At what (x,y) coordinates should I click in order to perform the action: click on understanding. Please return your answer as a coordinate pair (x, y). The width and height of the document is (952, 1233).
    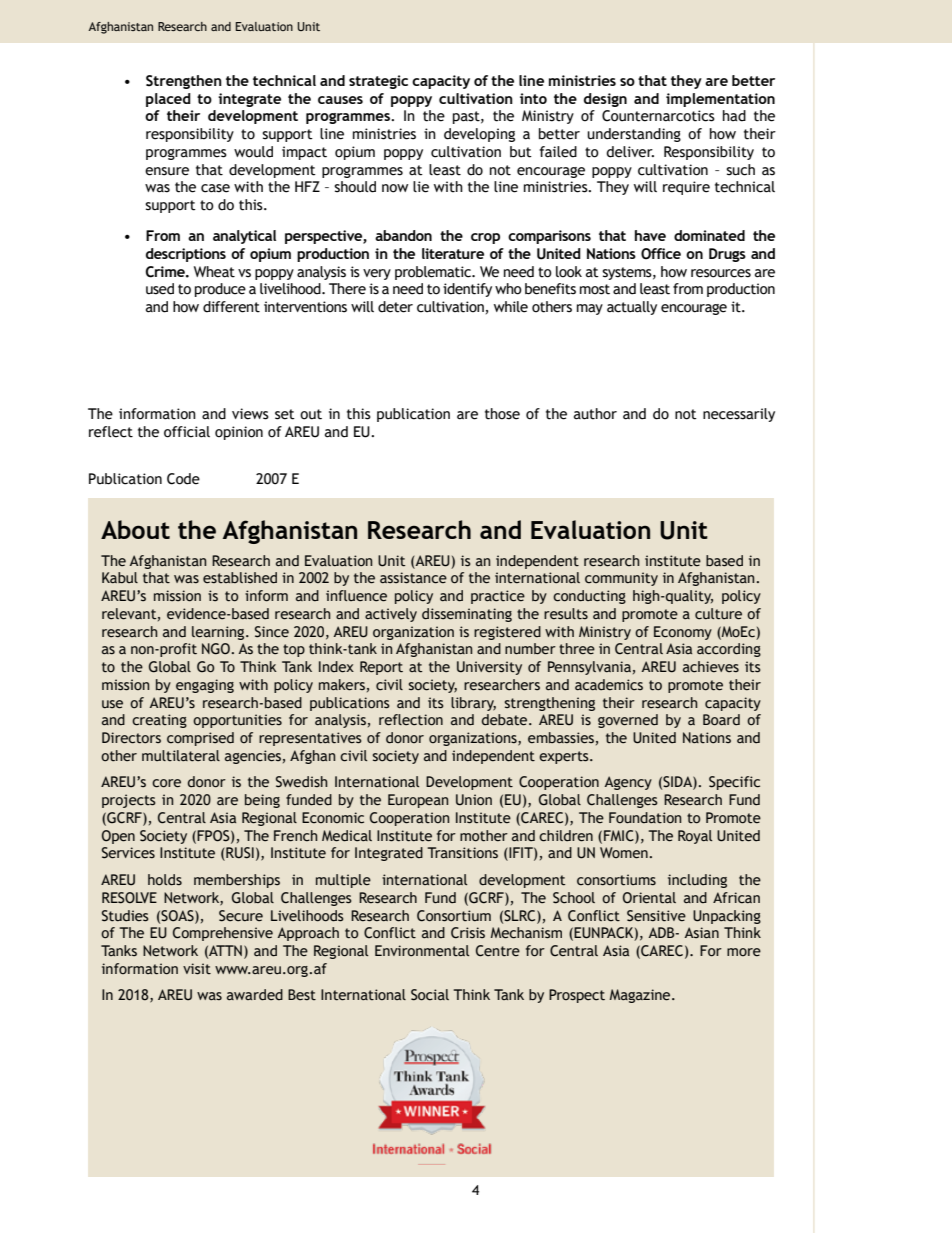
    Looking at the image, I should click on (634, 135).
